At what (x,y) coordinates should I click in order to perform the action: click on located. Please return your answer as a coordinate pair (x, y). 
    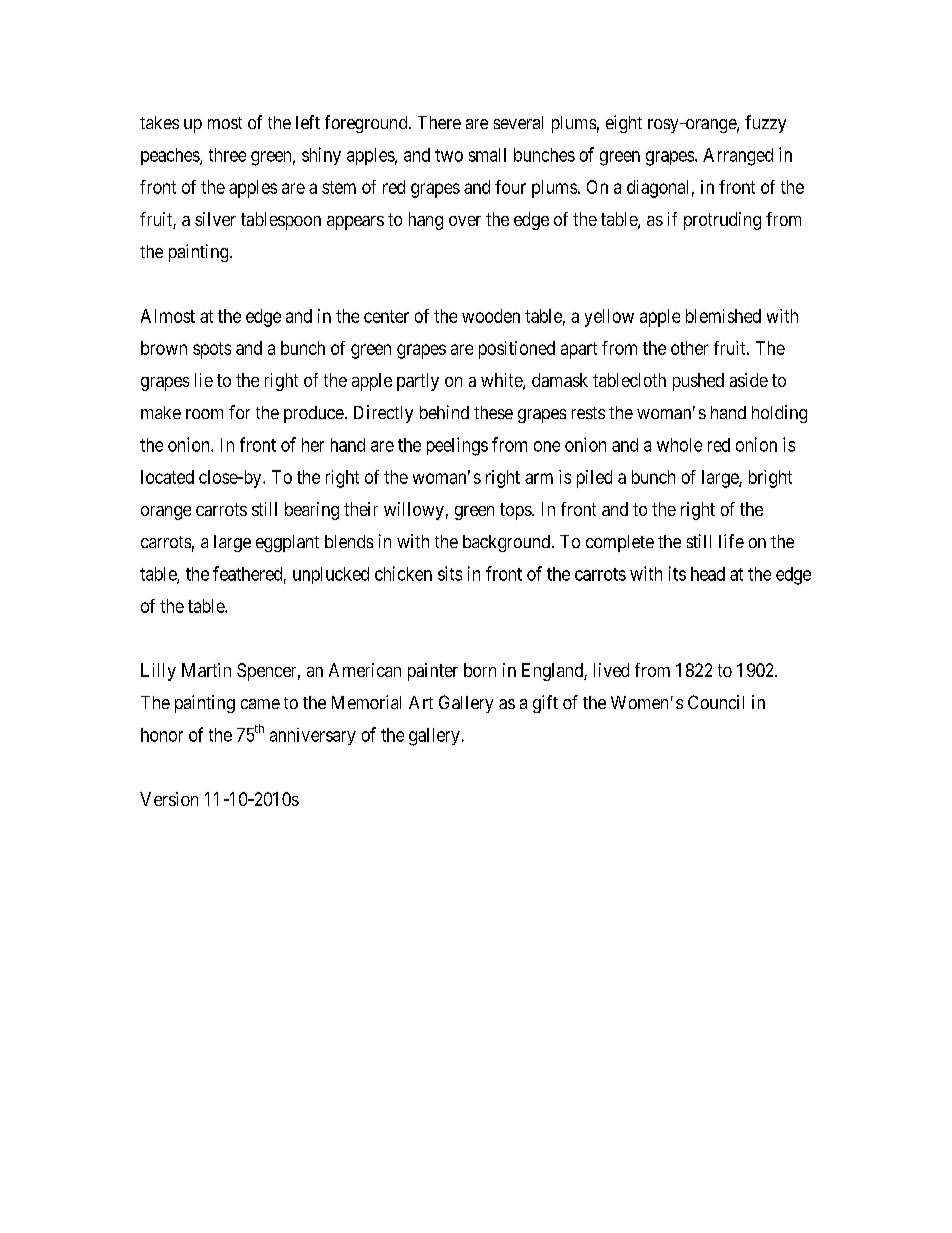
    Looking at the image, I should click on (167, 477).
